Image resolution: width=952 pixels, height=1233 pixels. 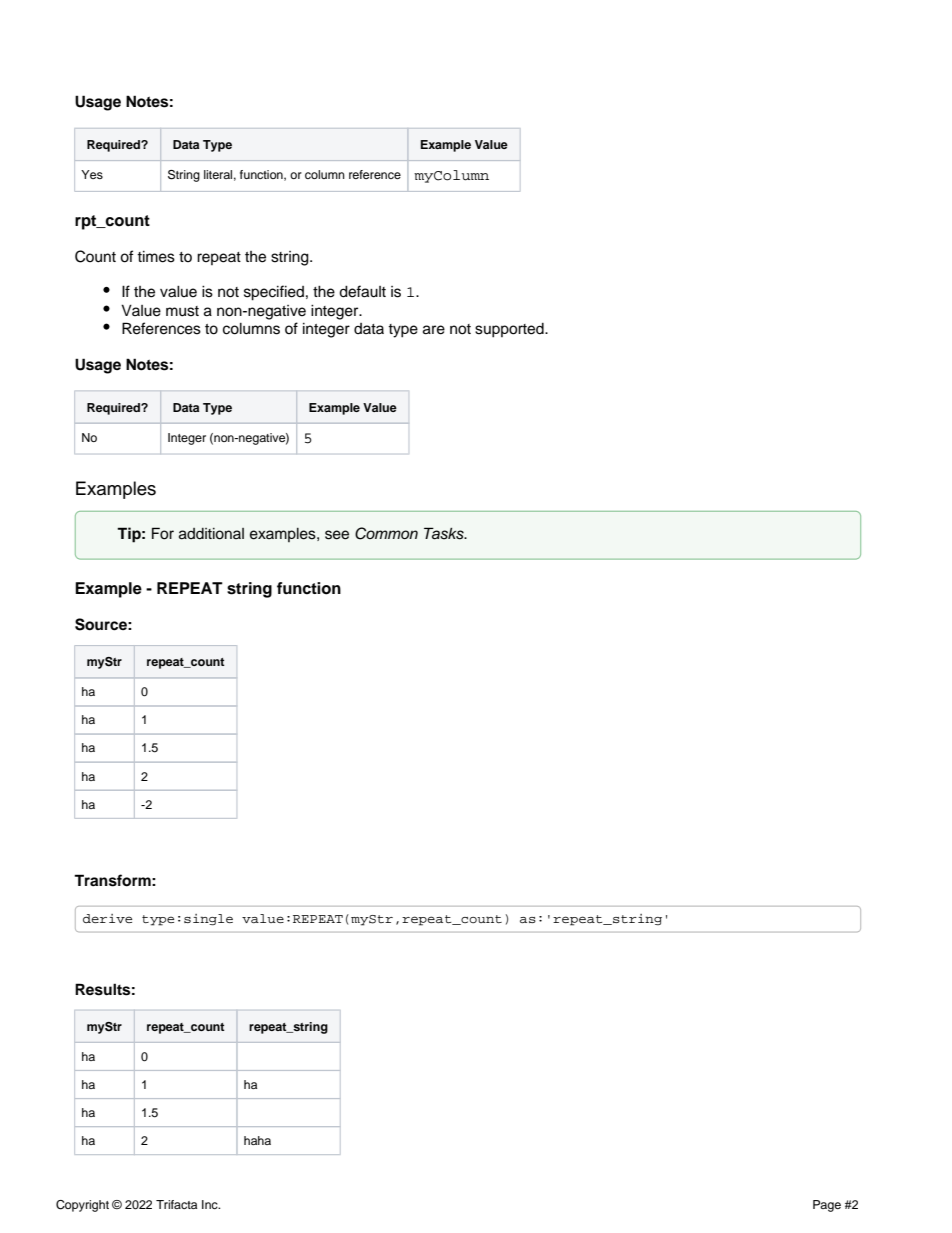 I want to click on supported, so click(x=510, y=330).
